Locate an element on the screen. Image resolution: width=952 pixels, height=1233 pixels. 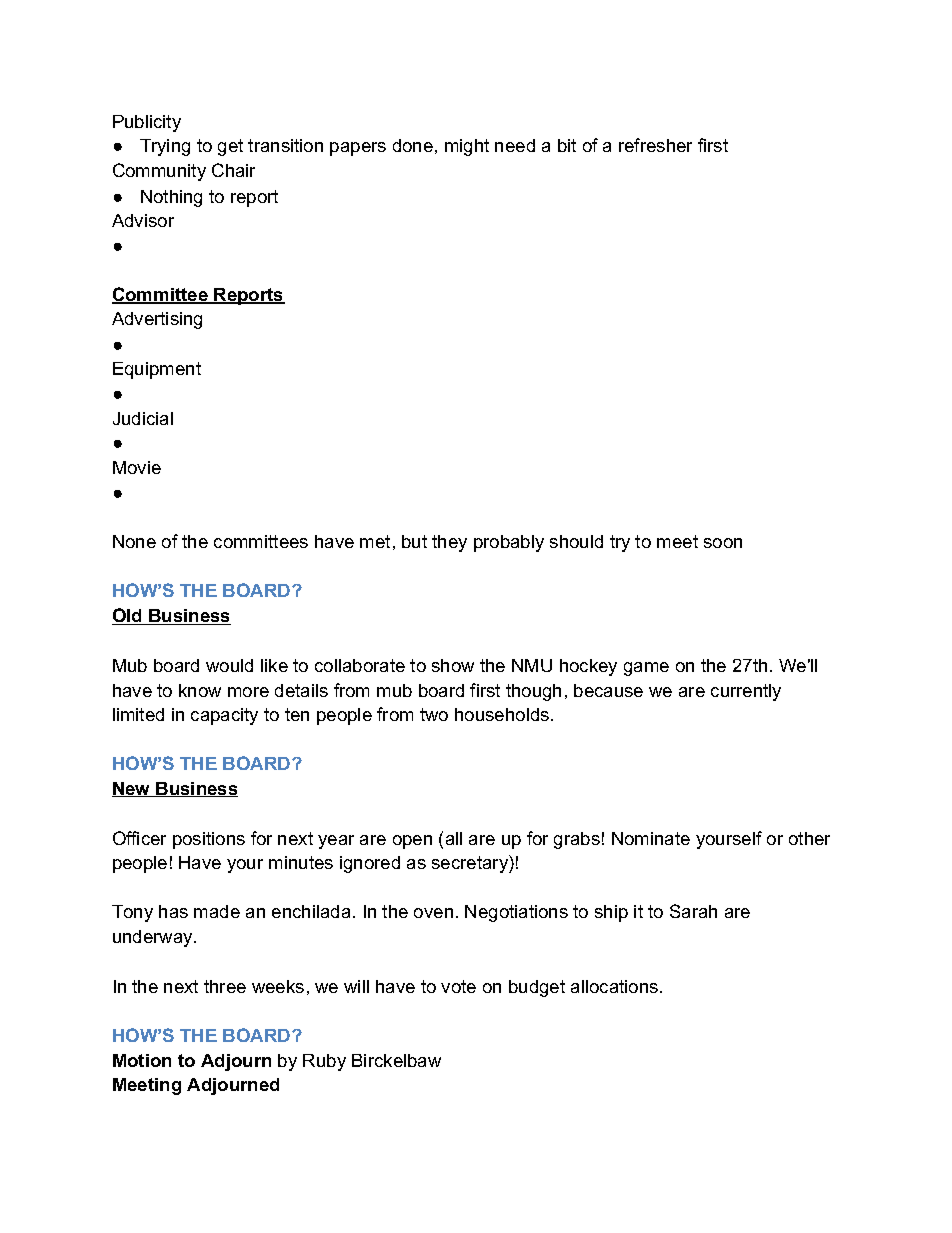
they is located at coordinates (449, 543).
